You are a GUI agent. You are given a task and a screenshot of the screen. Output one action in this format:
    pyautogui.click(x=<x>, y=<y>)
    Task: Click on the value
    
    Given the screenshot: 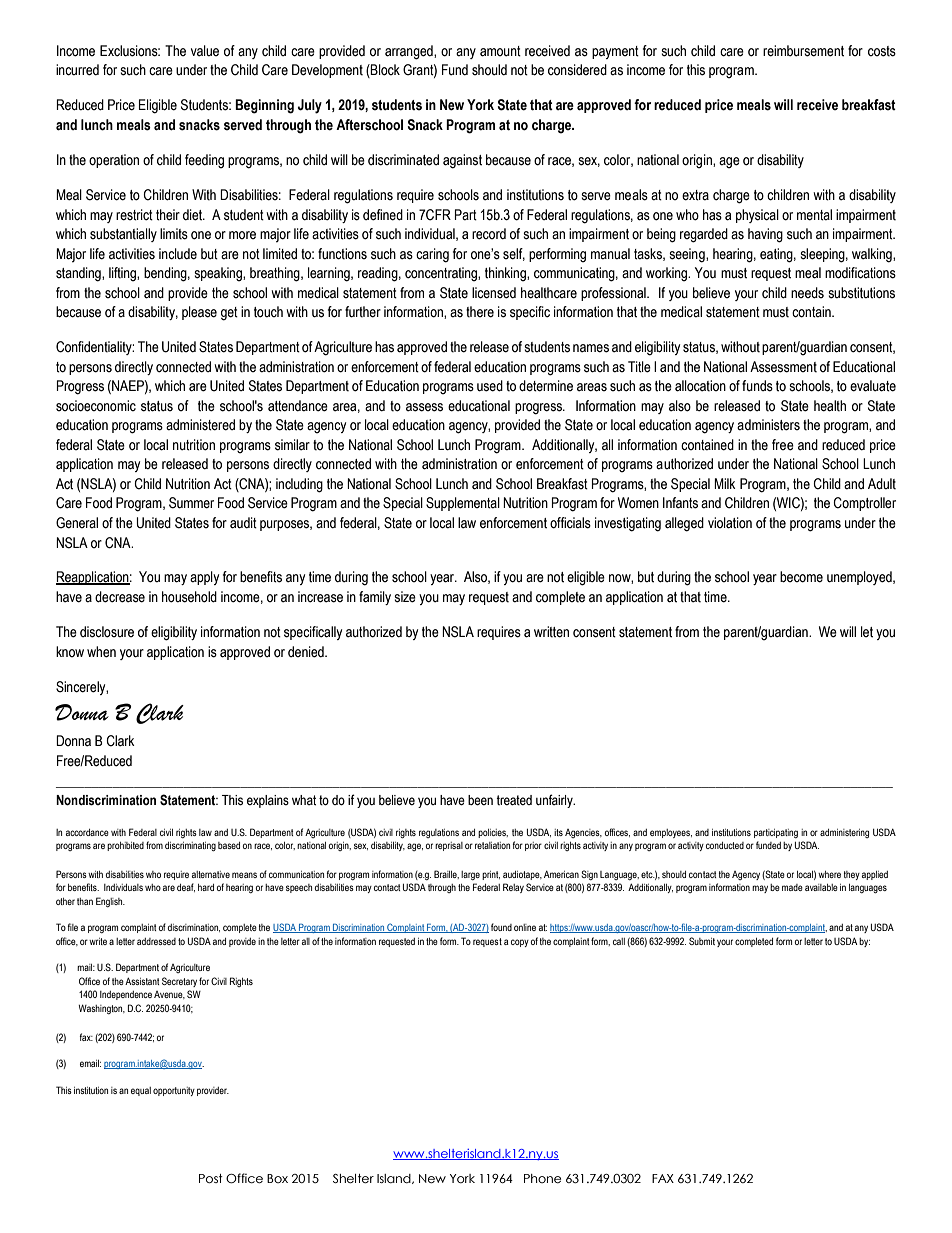 What is the action you would take?
    pyautogui.click(x=205, y=51)
